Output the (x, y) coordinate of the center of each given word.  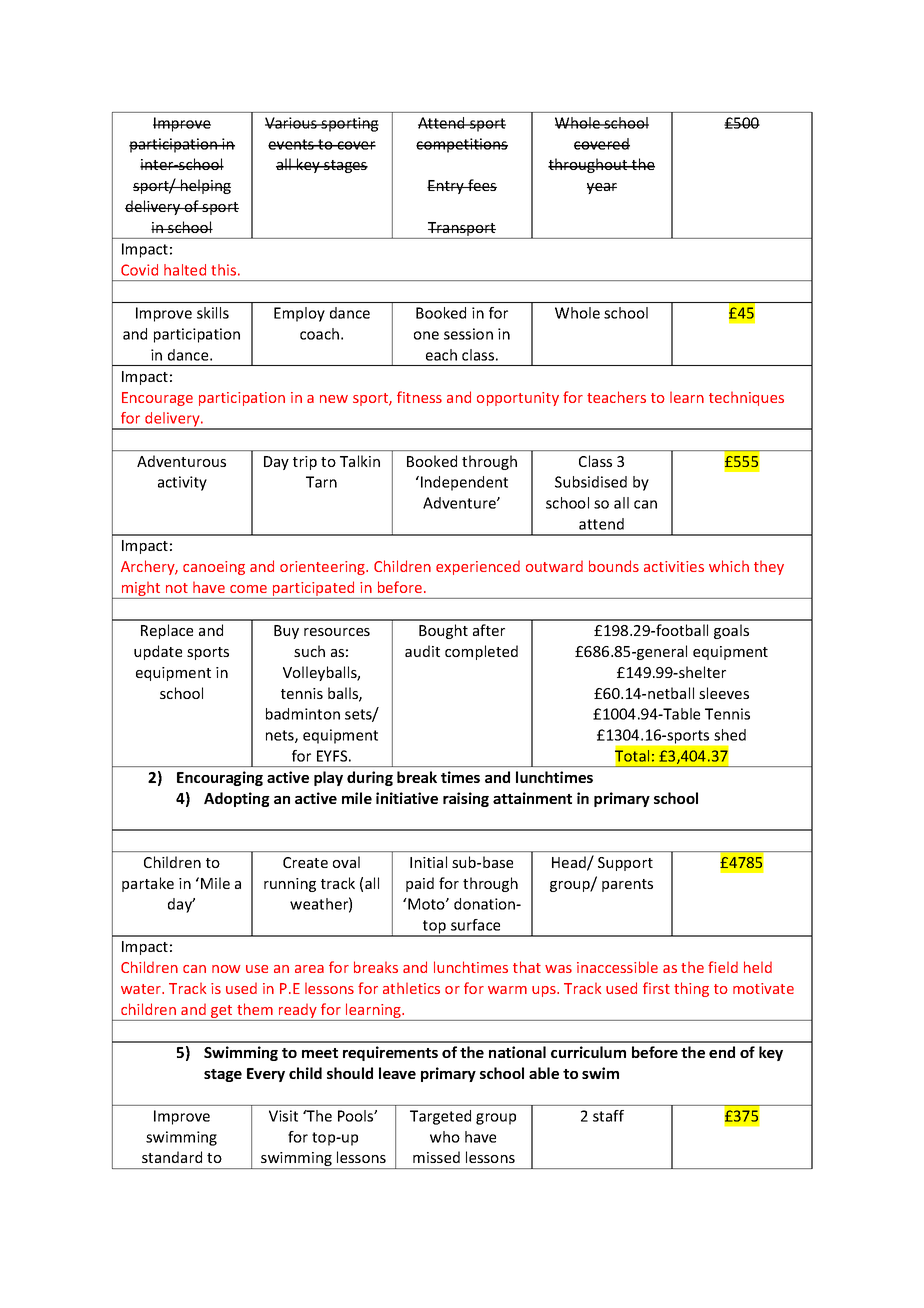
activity (182, 483)
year (602, 188)
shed (730, 735)
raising (466, 799)
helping (205, 186)
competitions (462, 145)
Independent (463, 483)
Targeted (440, 1117)
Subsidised (591, 482)
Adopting (237, 799)
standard (172, 1157)
